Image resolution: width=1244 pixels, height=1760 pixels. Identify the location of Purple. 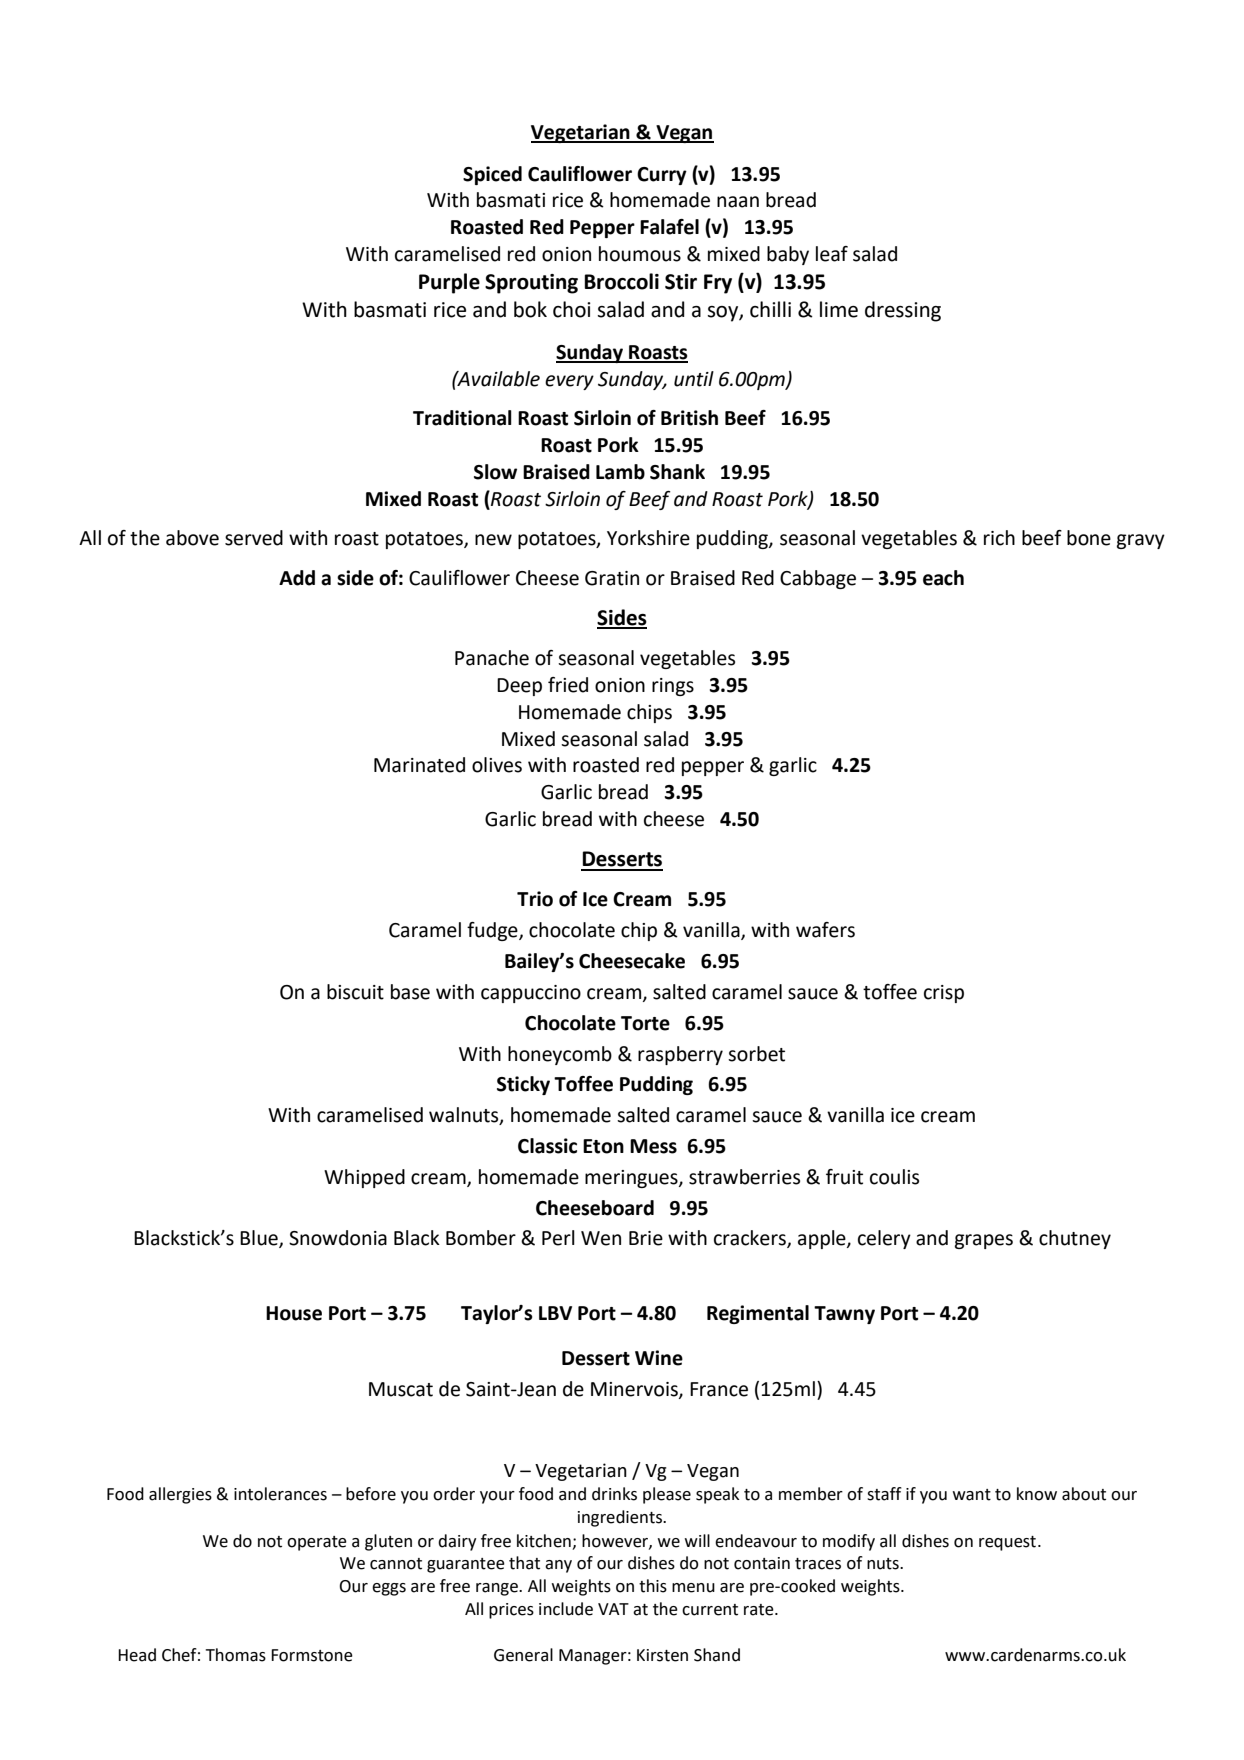
(449, 283).
